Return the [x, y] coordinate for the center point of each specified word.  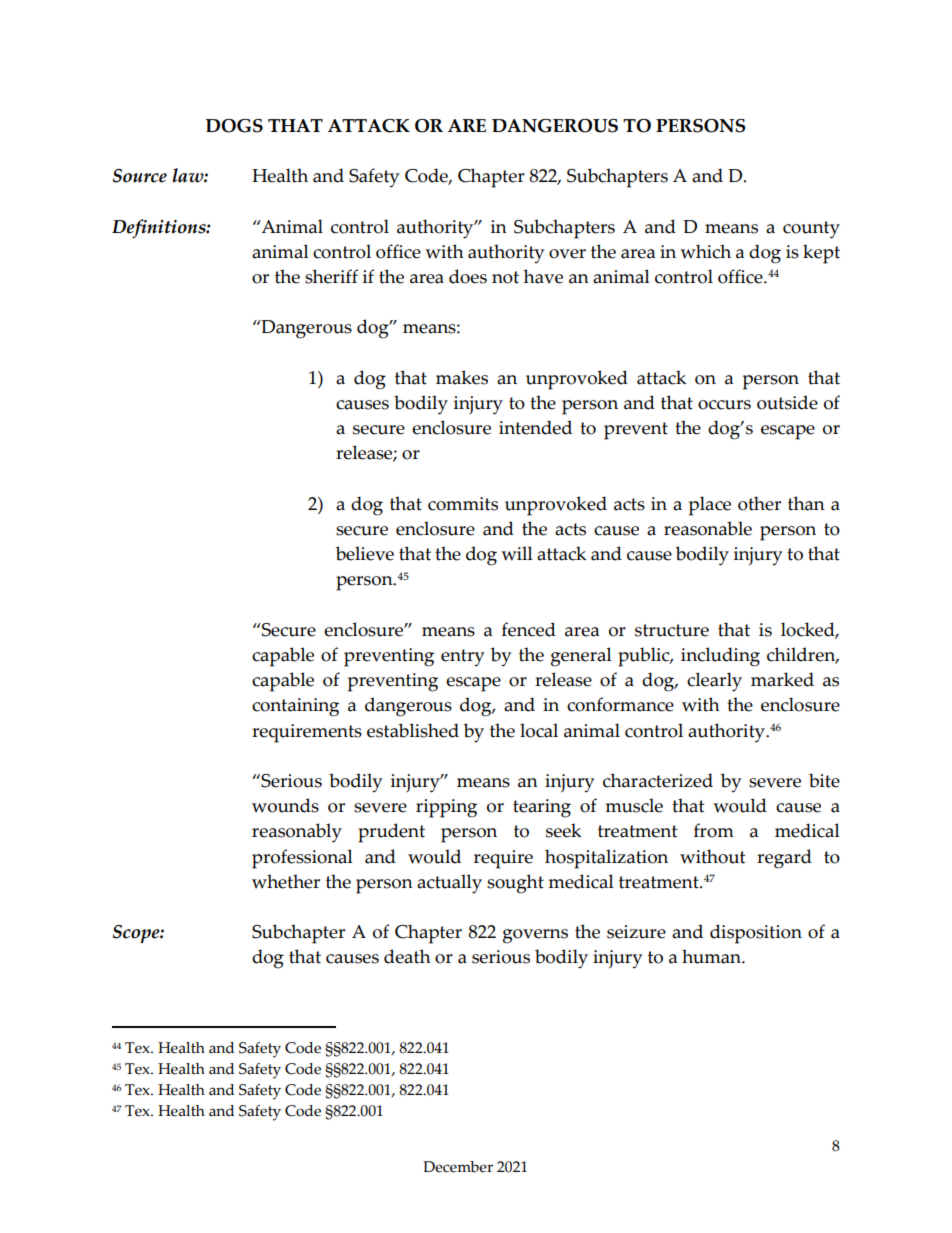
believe [365, 553]
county [811, 230]
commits [463, 504]
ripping [446, 808]
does [468, 276]
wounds [285, 805]
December [458, 1167]
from [714, 830]
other [759, 503]
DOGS [234, 126]
